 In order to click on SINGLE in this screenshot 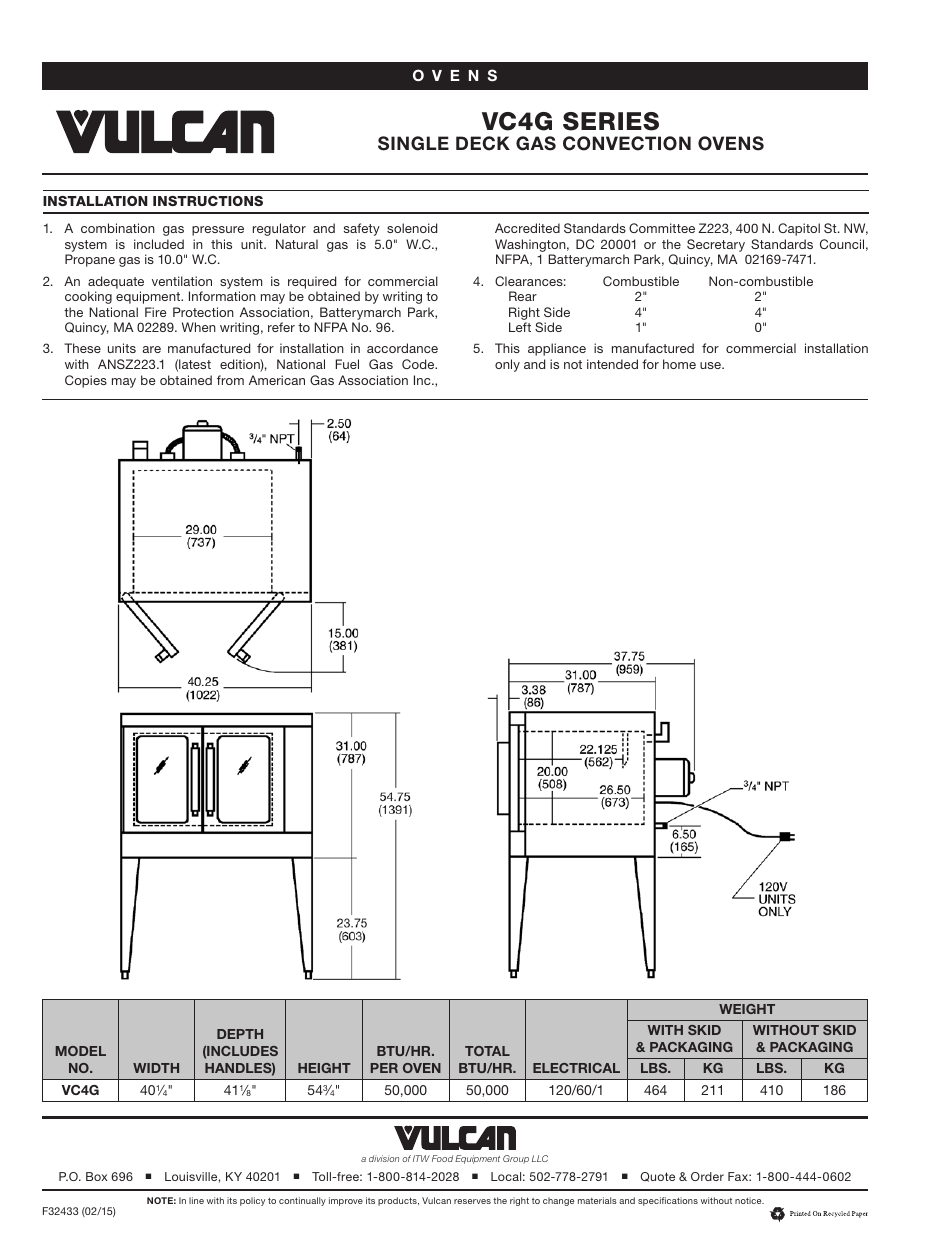, I will do `click(413, 143)`.
